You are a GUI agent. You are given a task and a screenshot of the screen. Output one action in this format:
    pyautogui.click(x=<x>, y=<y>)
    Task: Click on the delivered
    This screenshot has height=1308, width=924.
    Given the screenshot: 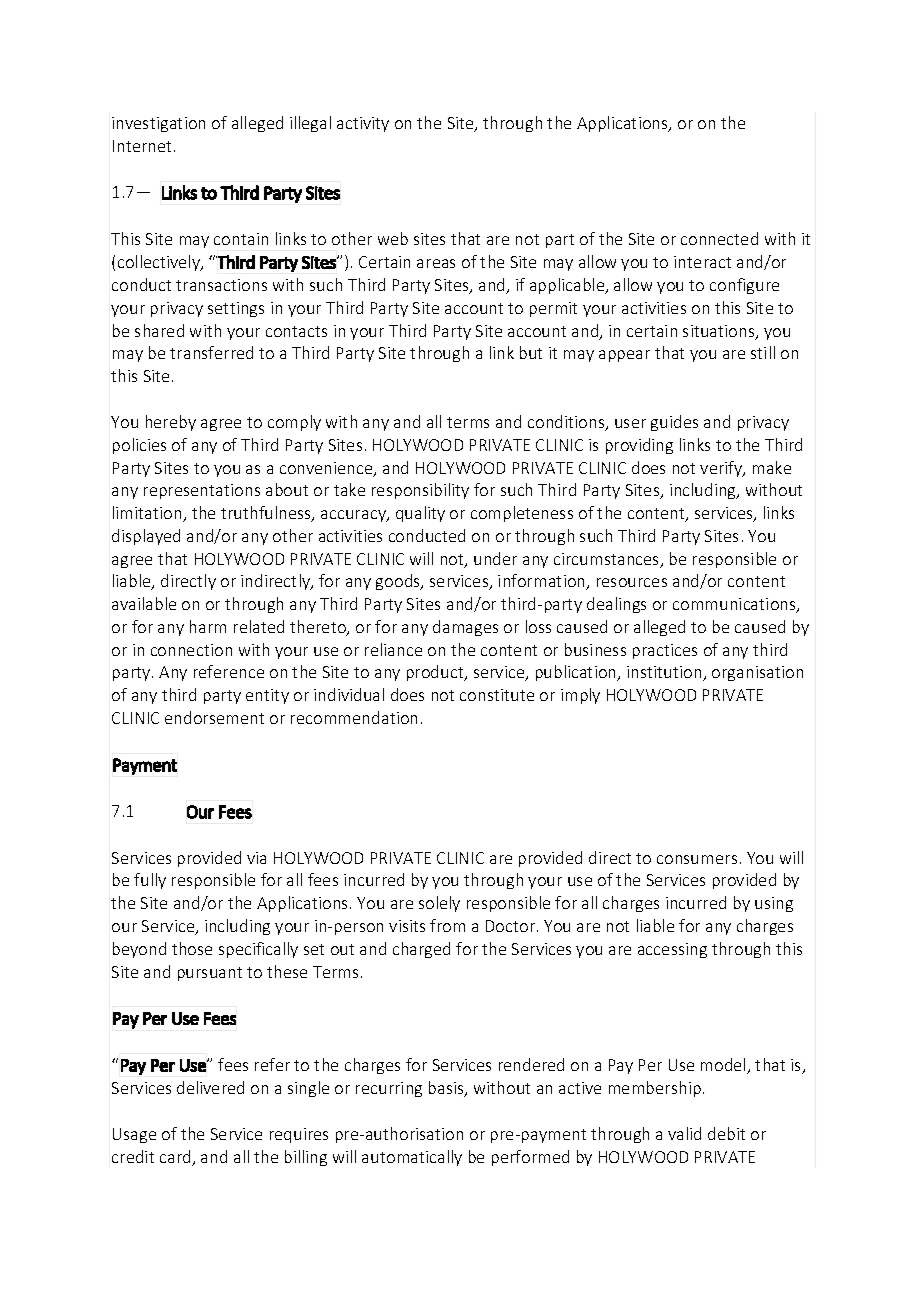 What is the action you would take?
    pyautogui.click(x=210, y=1087)
